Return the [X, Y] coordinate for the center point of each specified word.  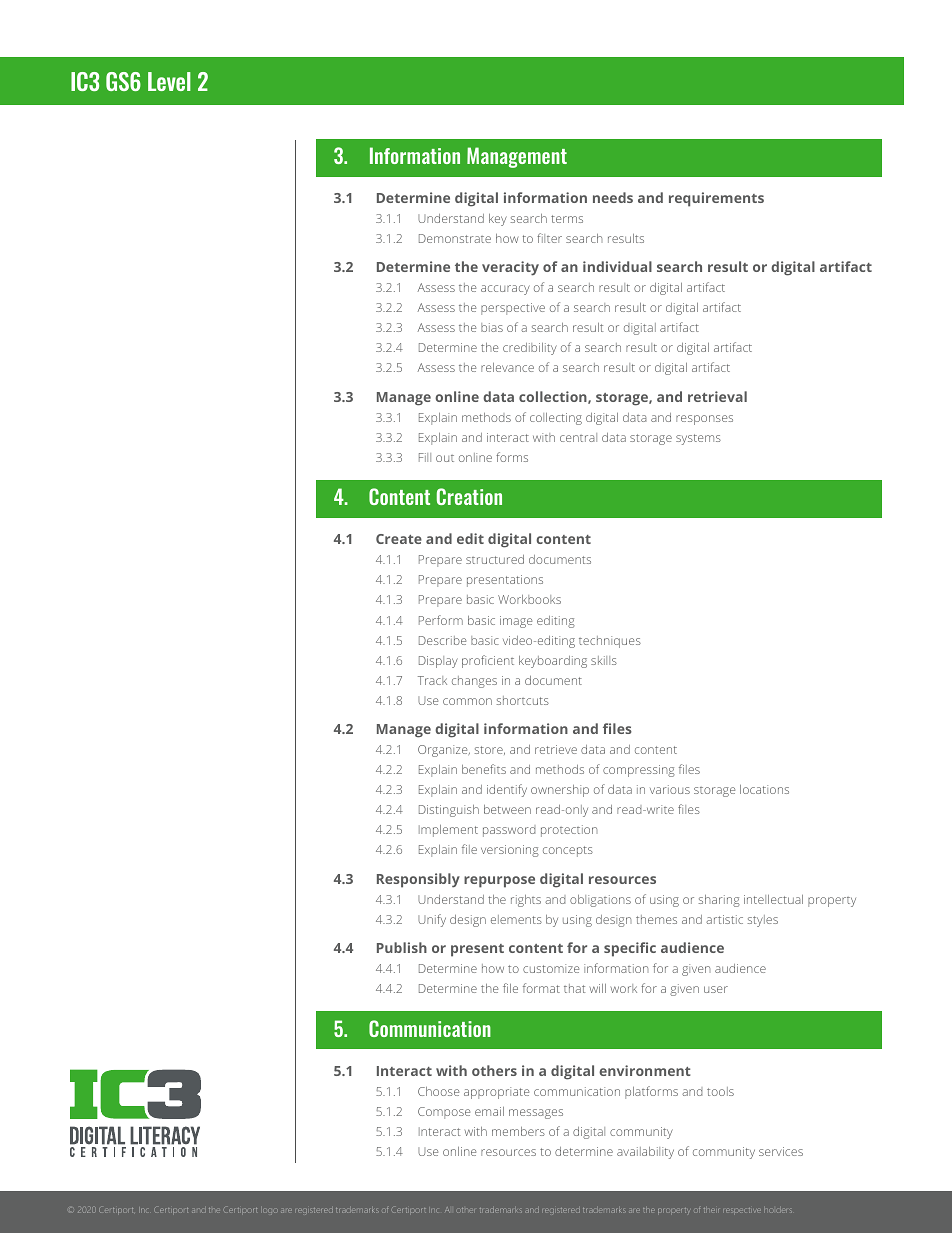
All [447, 1210]
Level [169, 81]
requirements [716, 199]
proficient [488, 661]
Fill [425, 457]
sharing [719, 901]
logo [269, 1211]
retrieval [717, 396]
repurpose [499, 882]
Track [432, 680]
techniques [610, 642]
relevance [507, 367]
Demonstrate [455, 238]
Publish [402, 947]
